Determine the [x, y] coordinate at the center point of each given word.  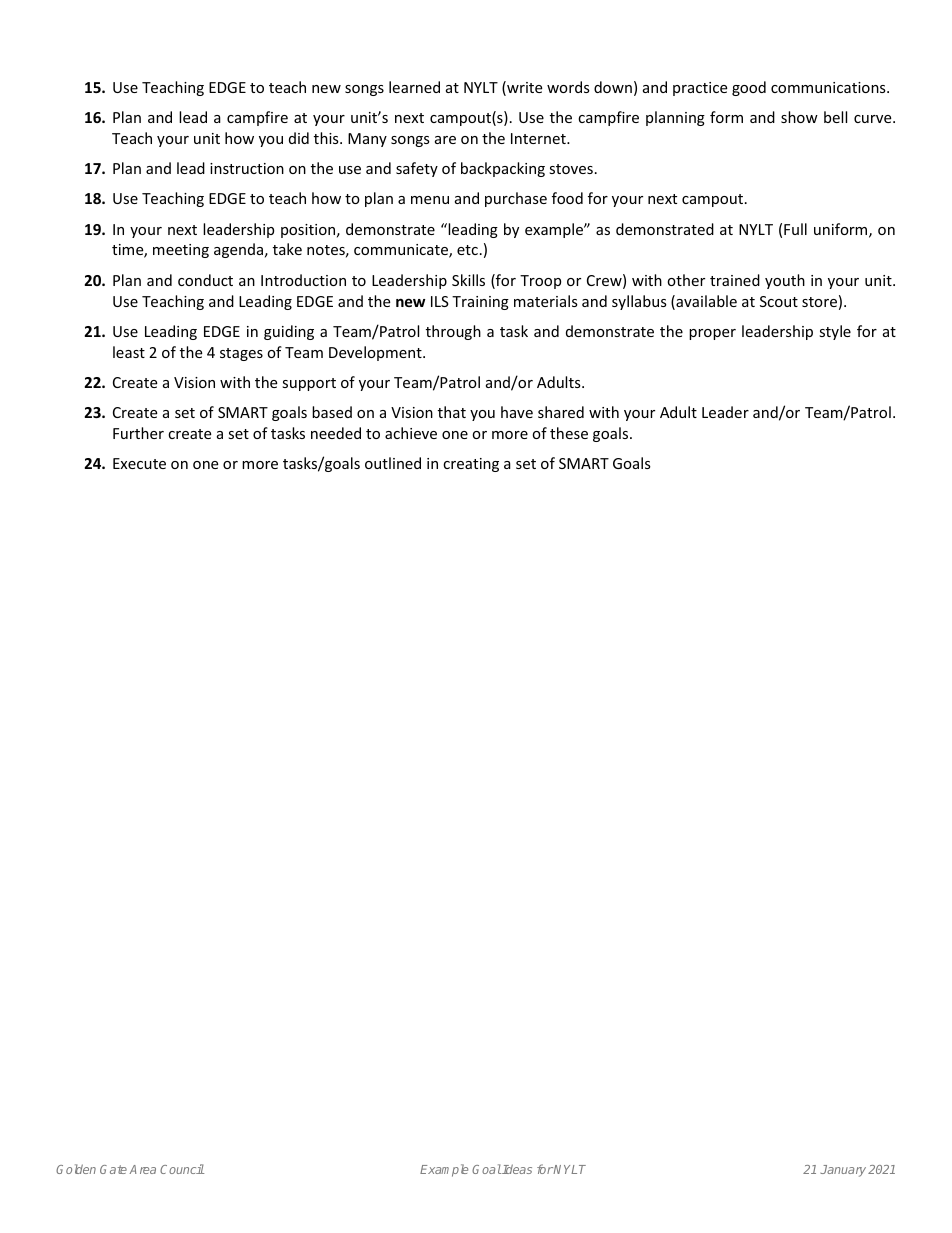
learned [414, 87]
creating [471, 465]
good [749, 88]
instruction [247, 168]
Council [182, 1169]
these [569, 433]
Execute [139, 463]
